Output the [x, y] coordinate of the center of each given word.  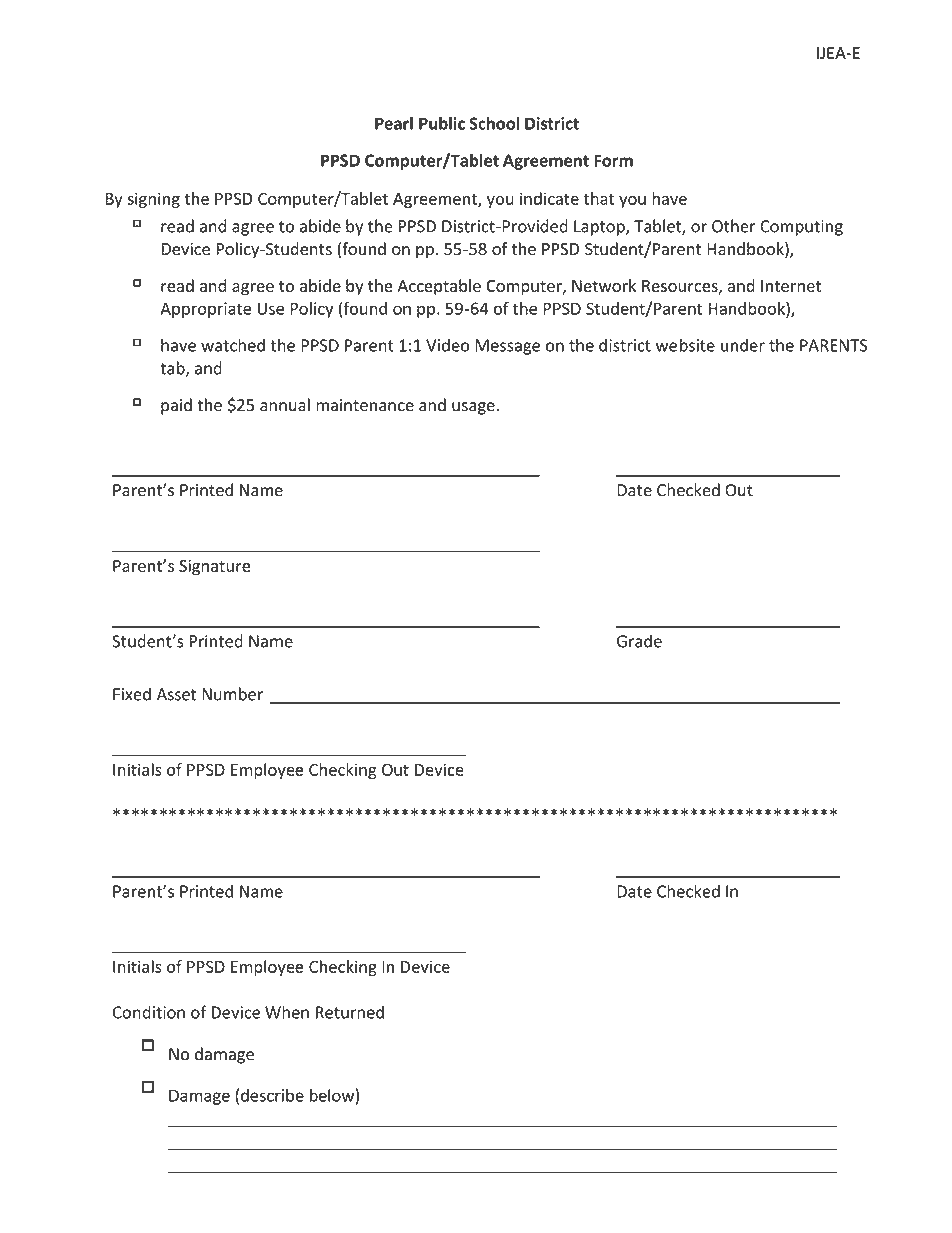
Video [447, 345]
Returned [350, 1012]
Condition [149, 1012]
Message [507, 347]
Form [613, 160]
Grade [639, 641]
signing [153, 200]
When [287, 1012]
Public [442, 123]
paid [176, 406]
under [743, 345]
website [685, 345]
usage [473, 408]
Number [232, 694]
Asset [176, 694]
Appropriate [205, 310]
